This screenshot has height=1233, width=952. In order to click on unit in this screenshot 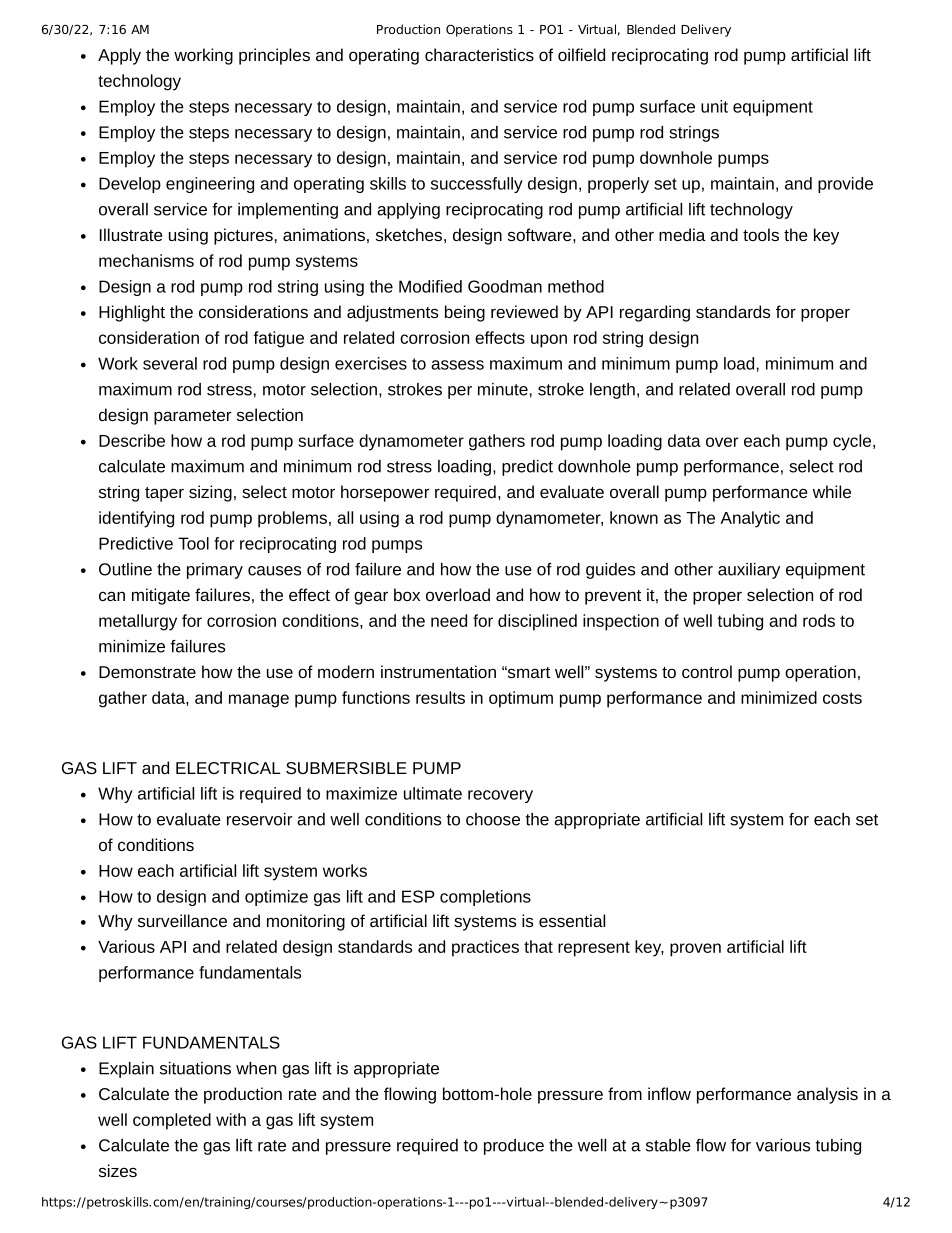, I will do `click(714, 106)`.
